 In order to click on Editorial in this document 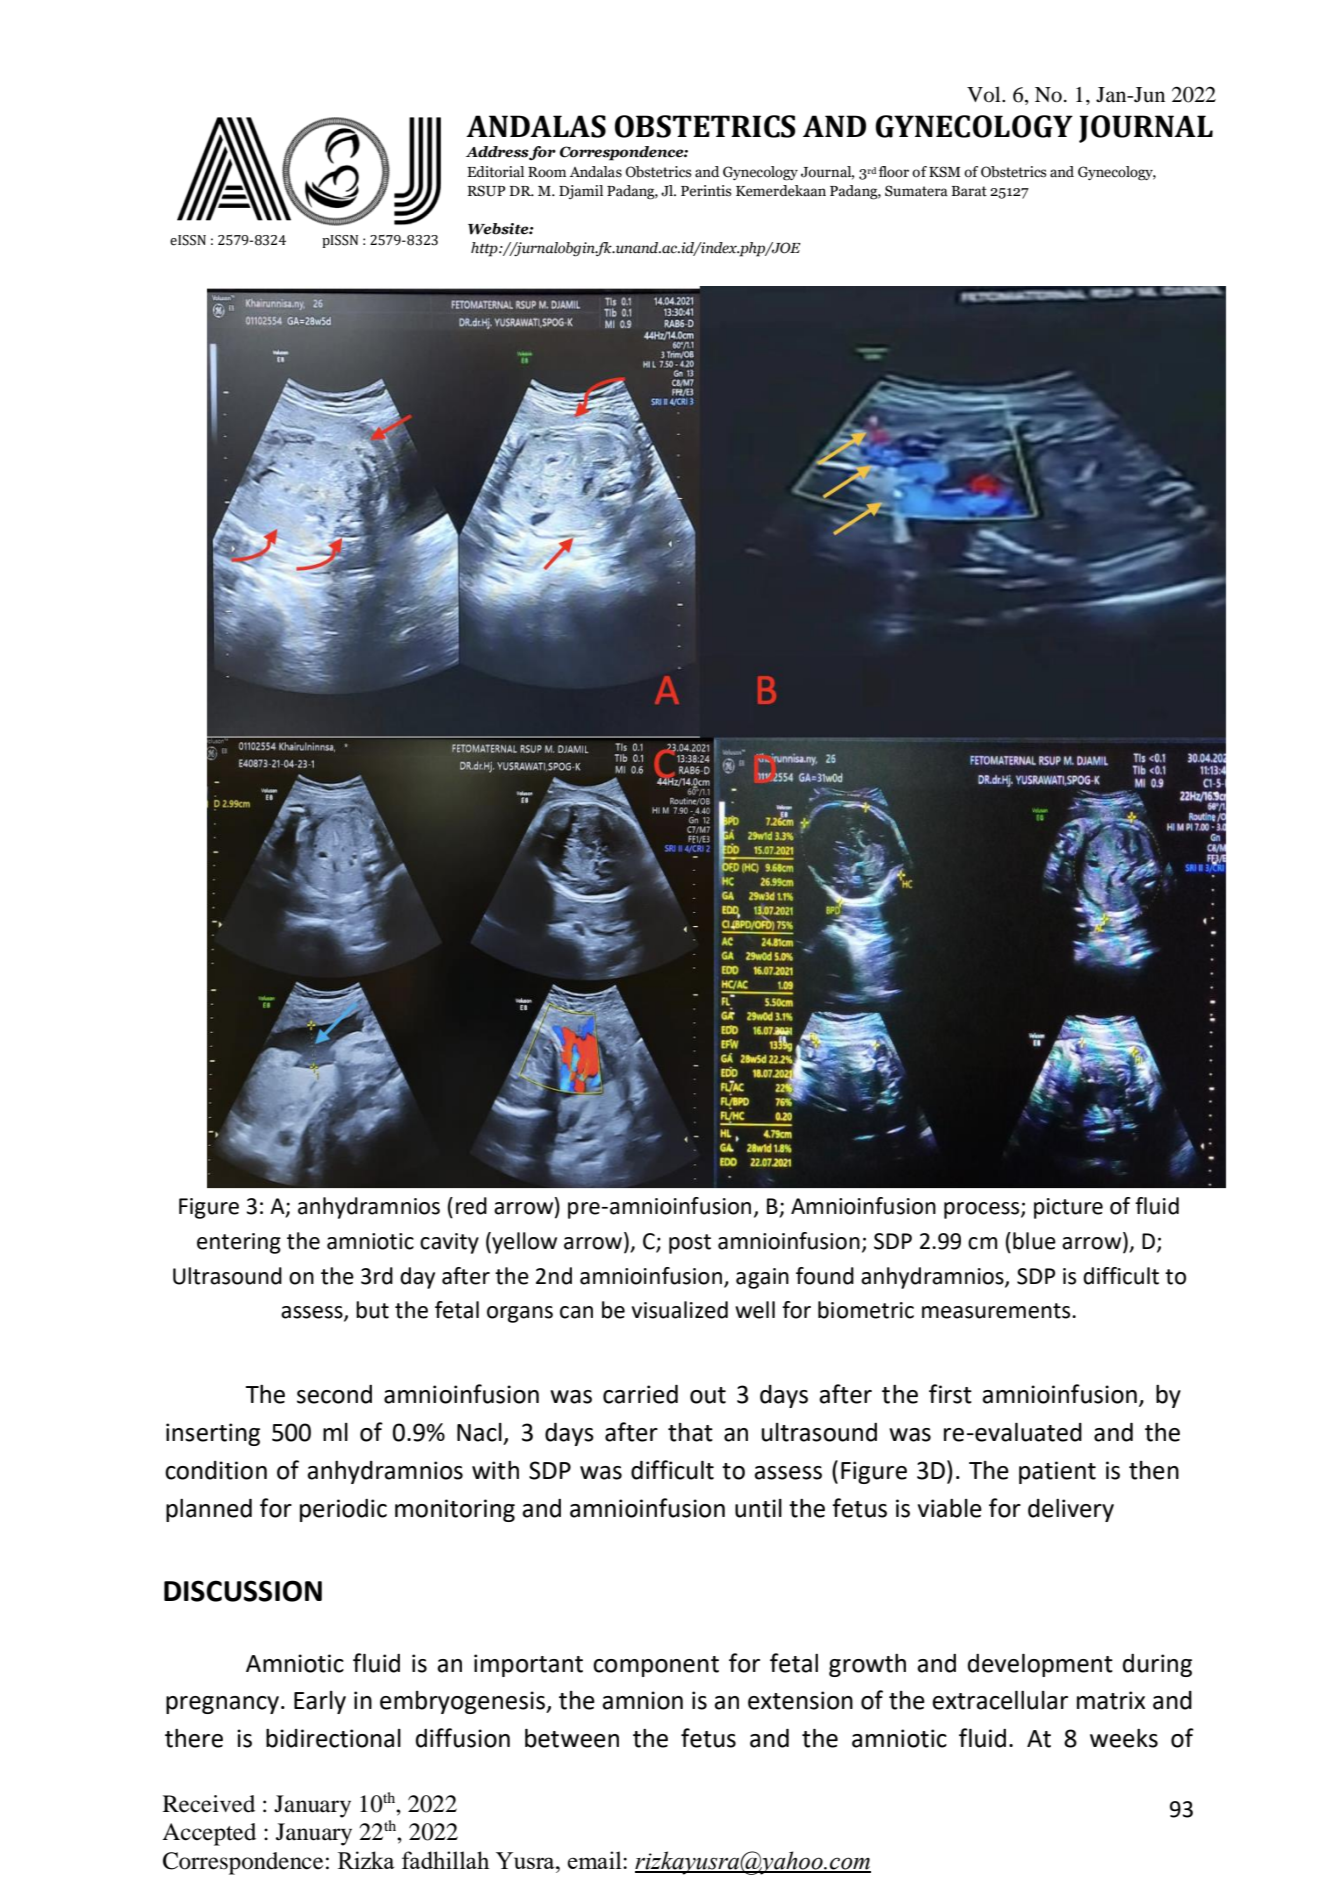, I will do `click(495, 172)`.
